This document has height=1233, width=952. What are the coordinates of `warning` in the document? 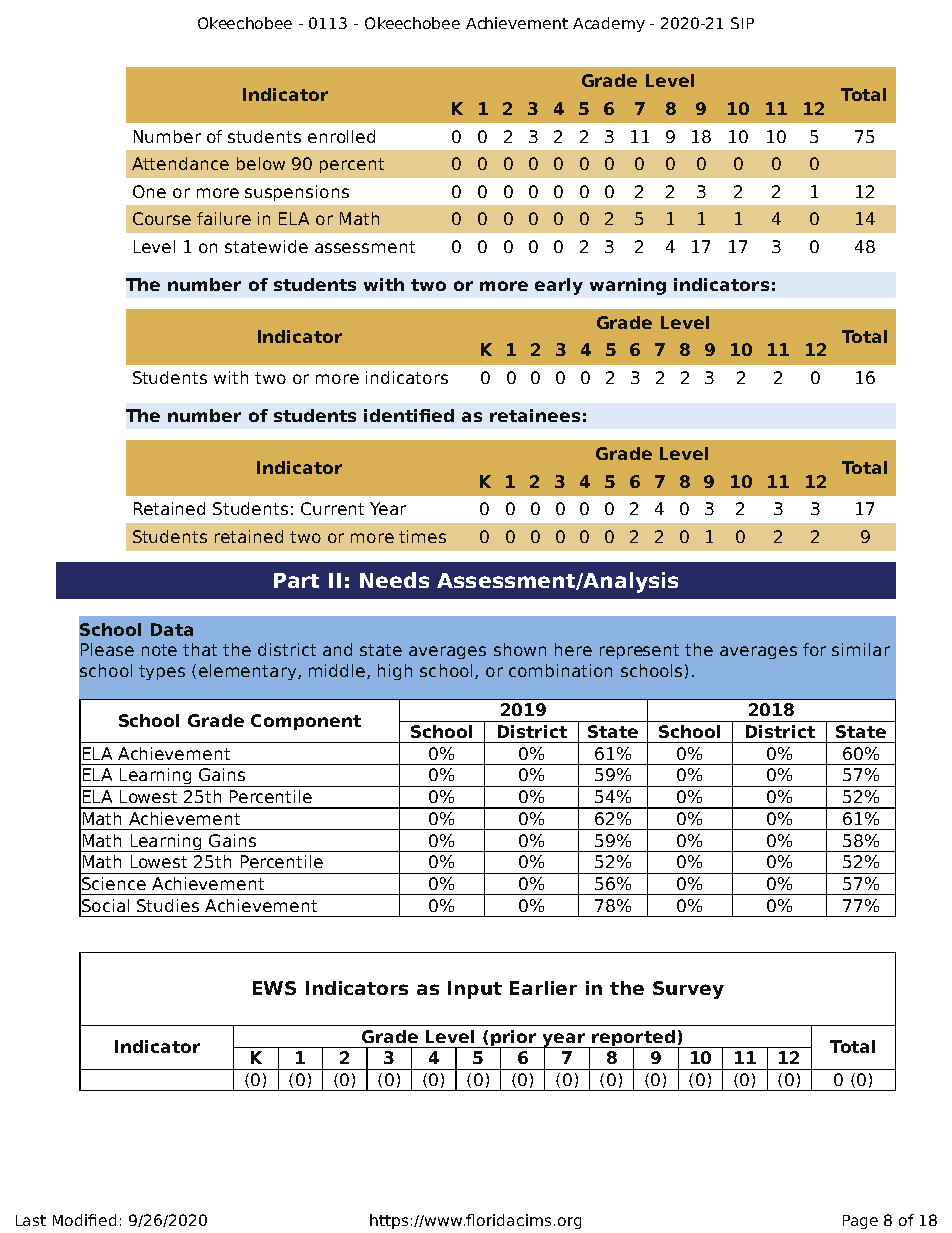 It's located at (628, 286).
